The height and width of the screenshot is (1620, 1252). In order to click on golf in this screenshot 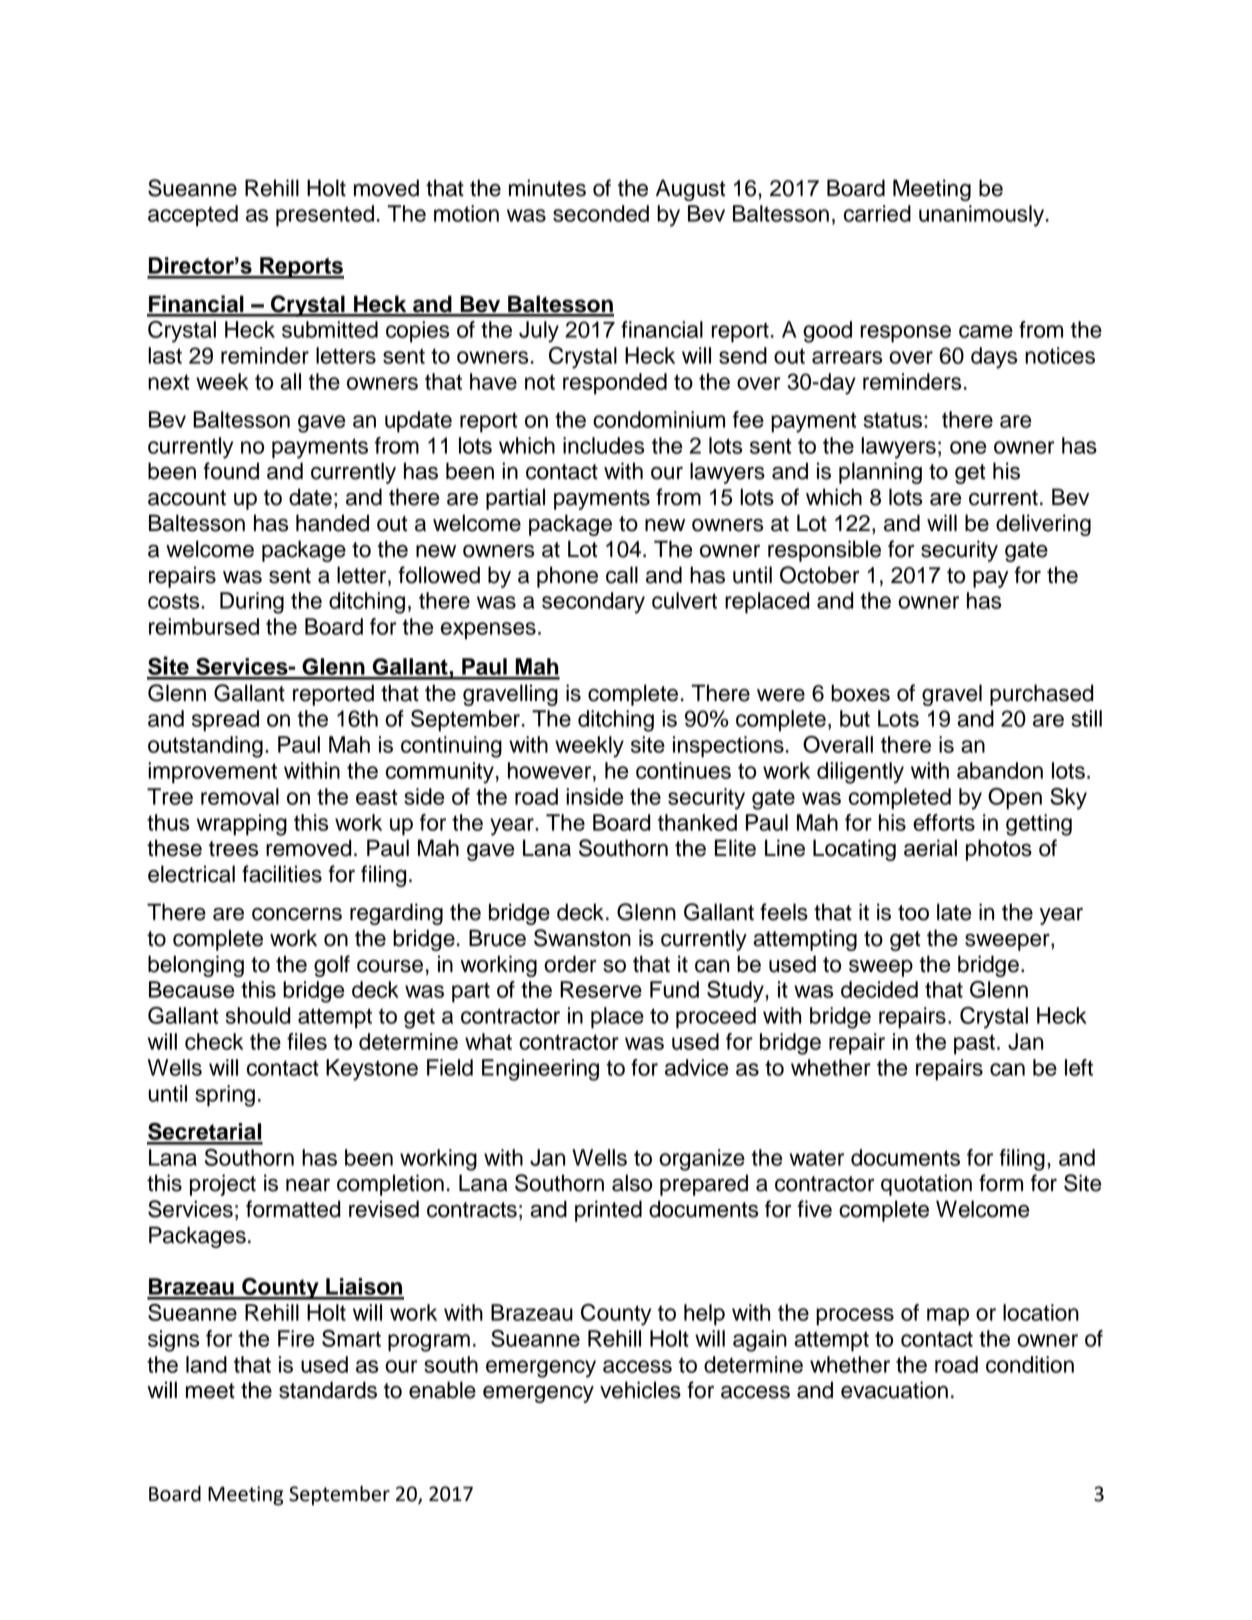, I will do `click(332, 966)`.
